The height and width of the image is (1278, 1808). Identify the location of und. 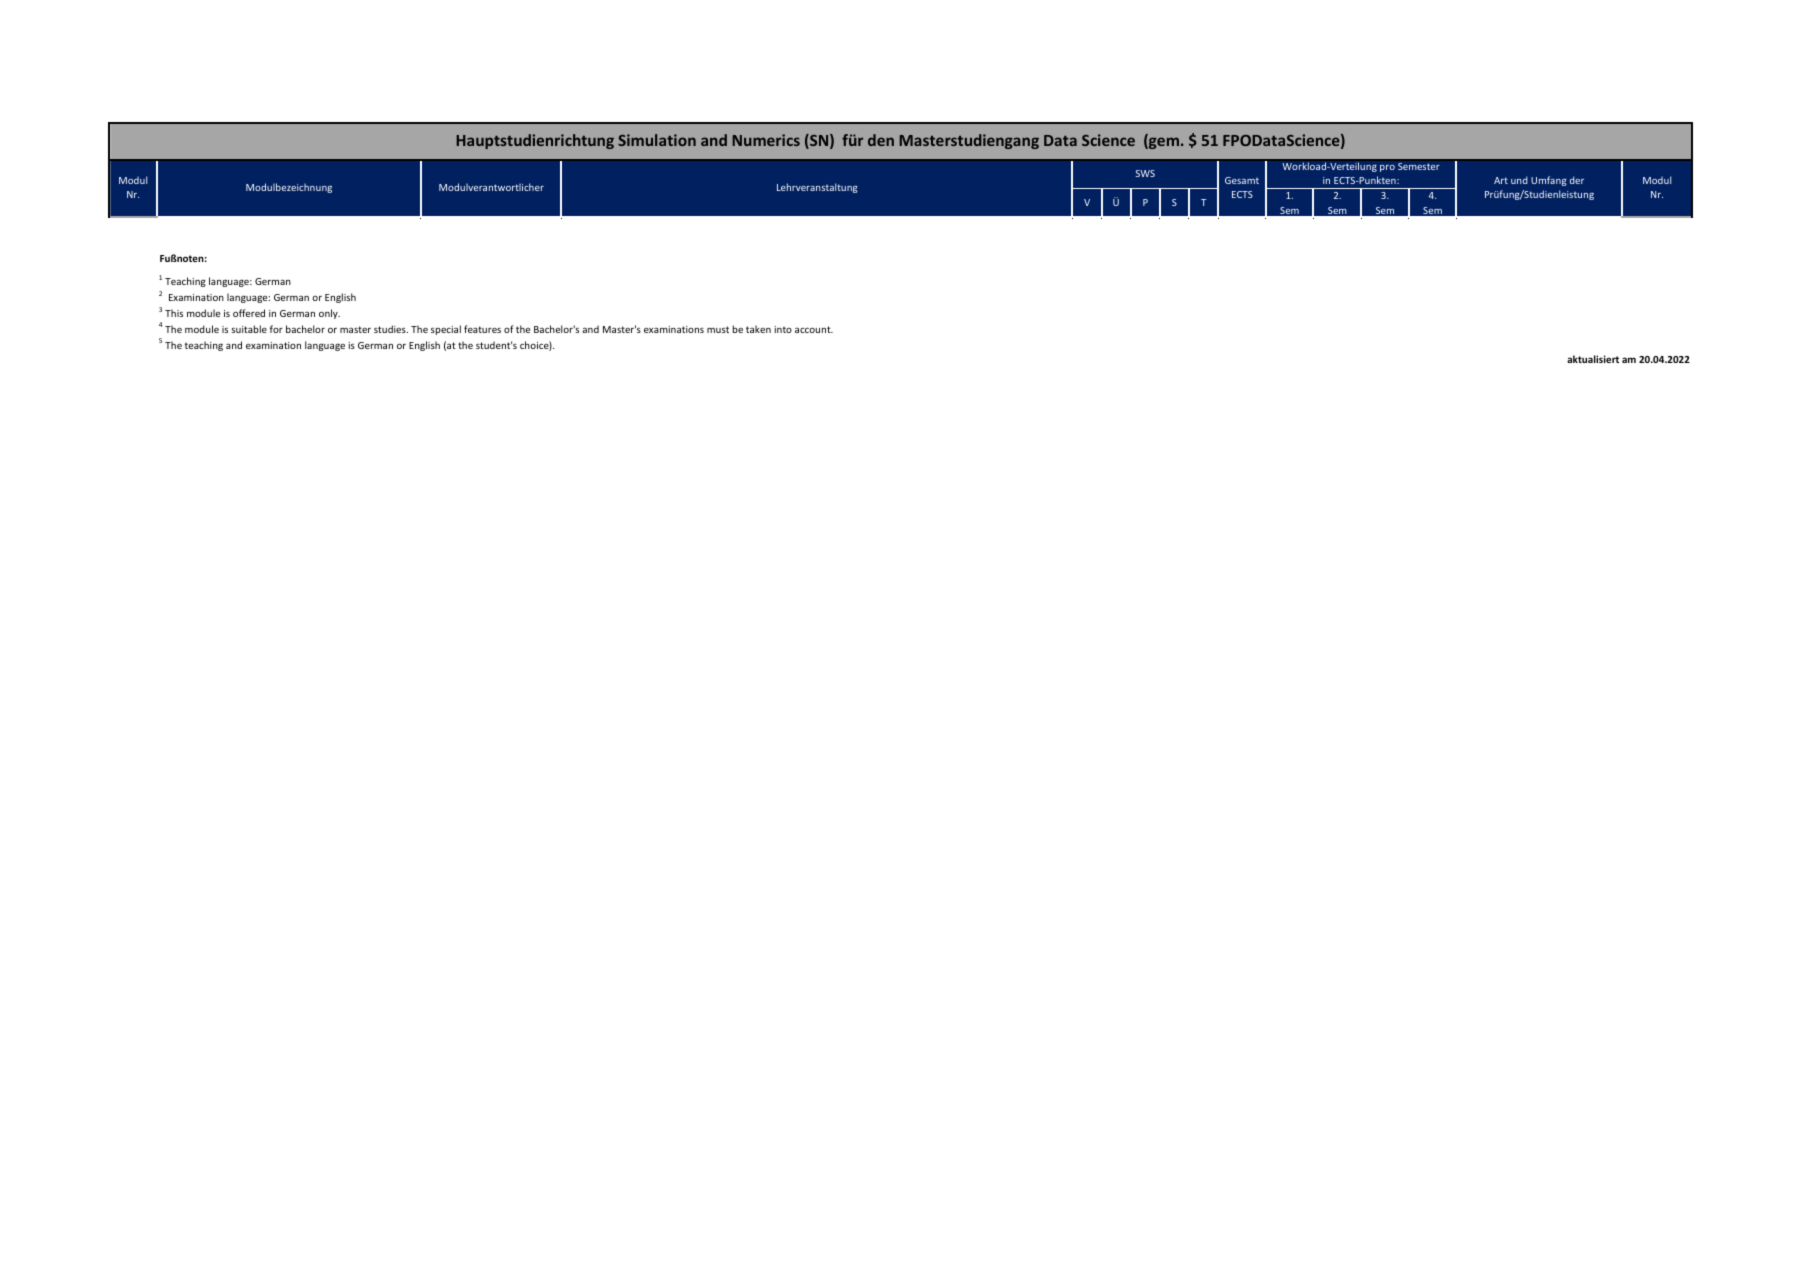
(1519, 180).
